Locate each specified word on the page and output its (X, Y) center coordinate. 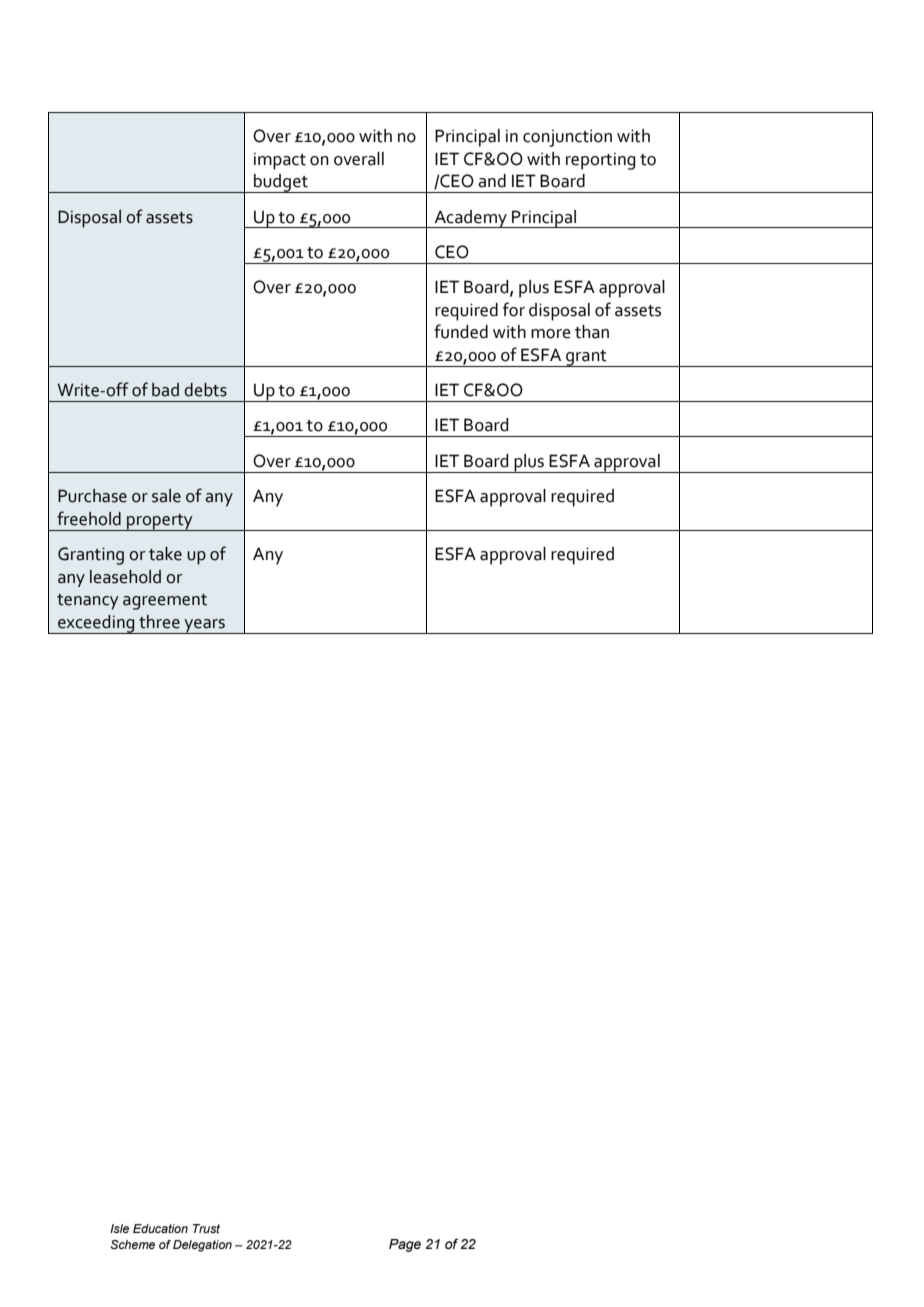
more (551, 334)
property (160, 522)
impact (280, 161)
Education (160, 1228)
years (204, 626)
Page (405, 1245)
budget (281, 183)
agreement (165, 602)
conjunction (567, 138)
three (159, 622)
